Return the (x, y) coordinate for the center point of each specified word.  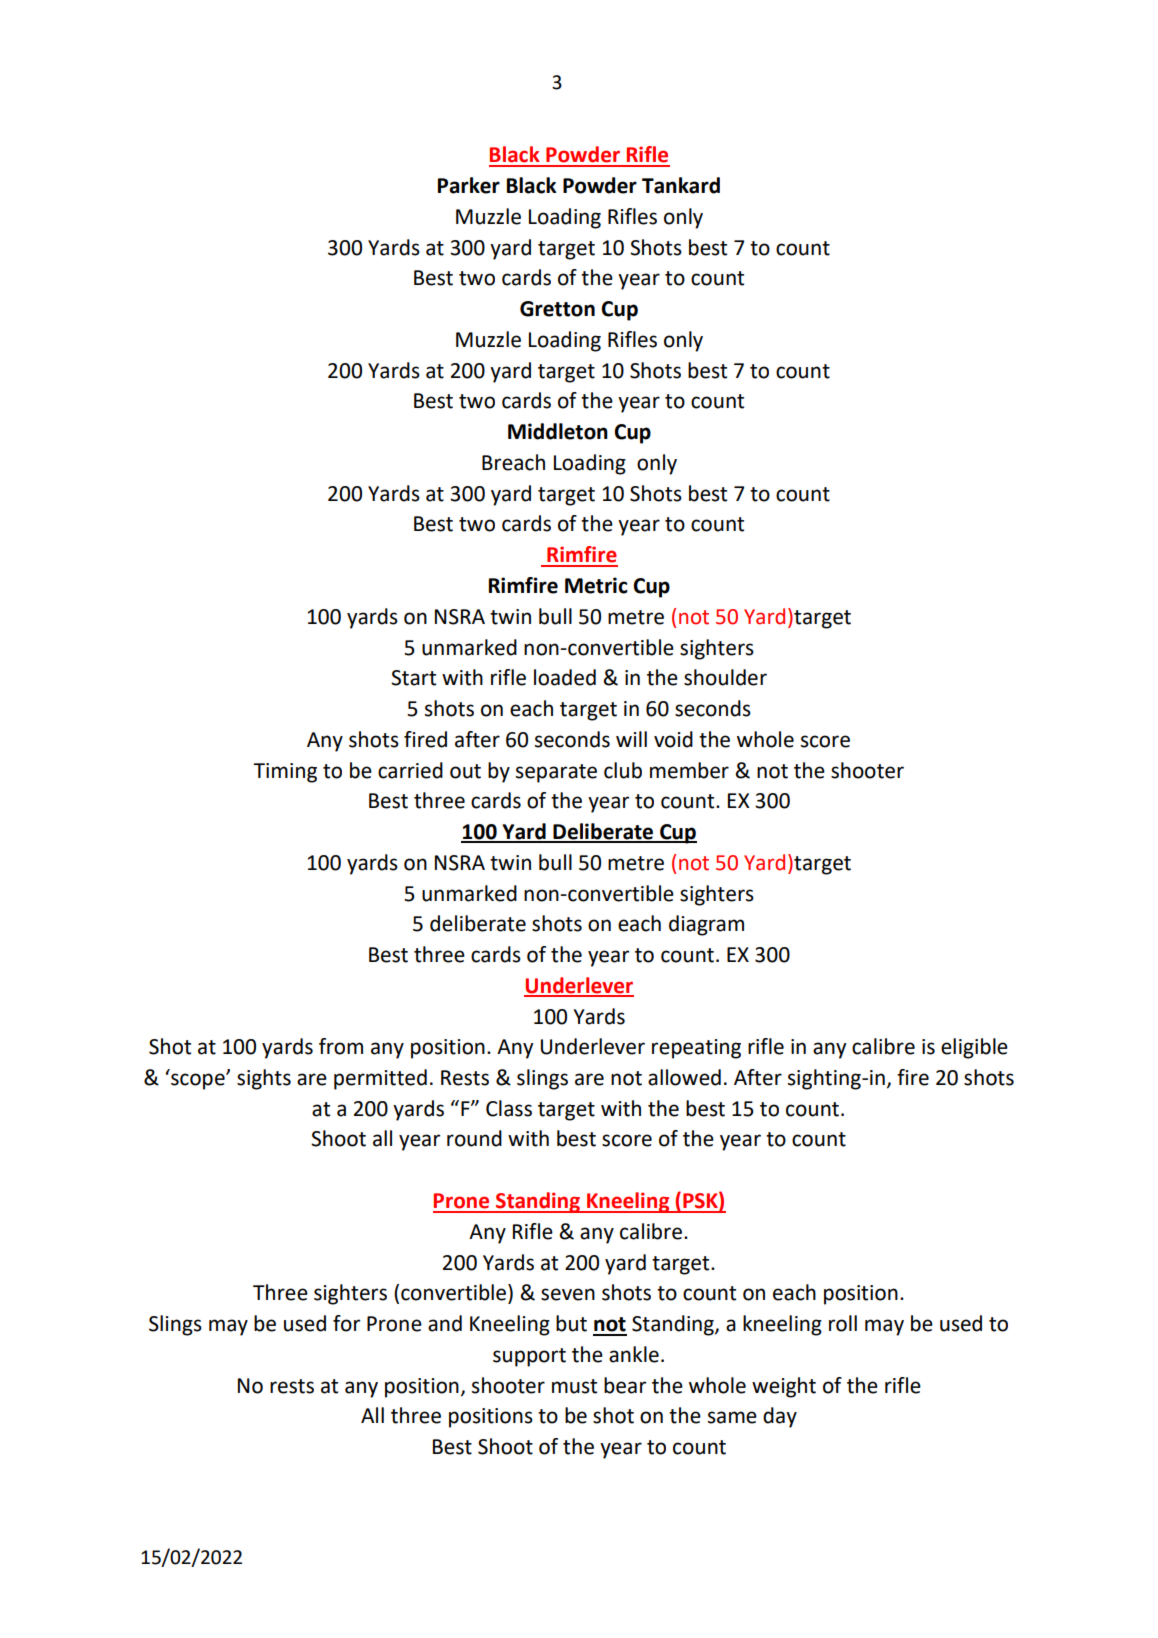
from (341, 1046)
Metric (596, 585)
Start (413, 678)
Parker (469, 185)
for (346, 1323)
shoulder (725, 677)
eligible (974, 1048)
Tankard (681, 185)
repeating (696, 1049)
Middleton (558, 431)
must (574, 1386)
